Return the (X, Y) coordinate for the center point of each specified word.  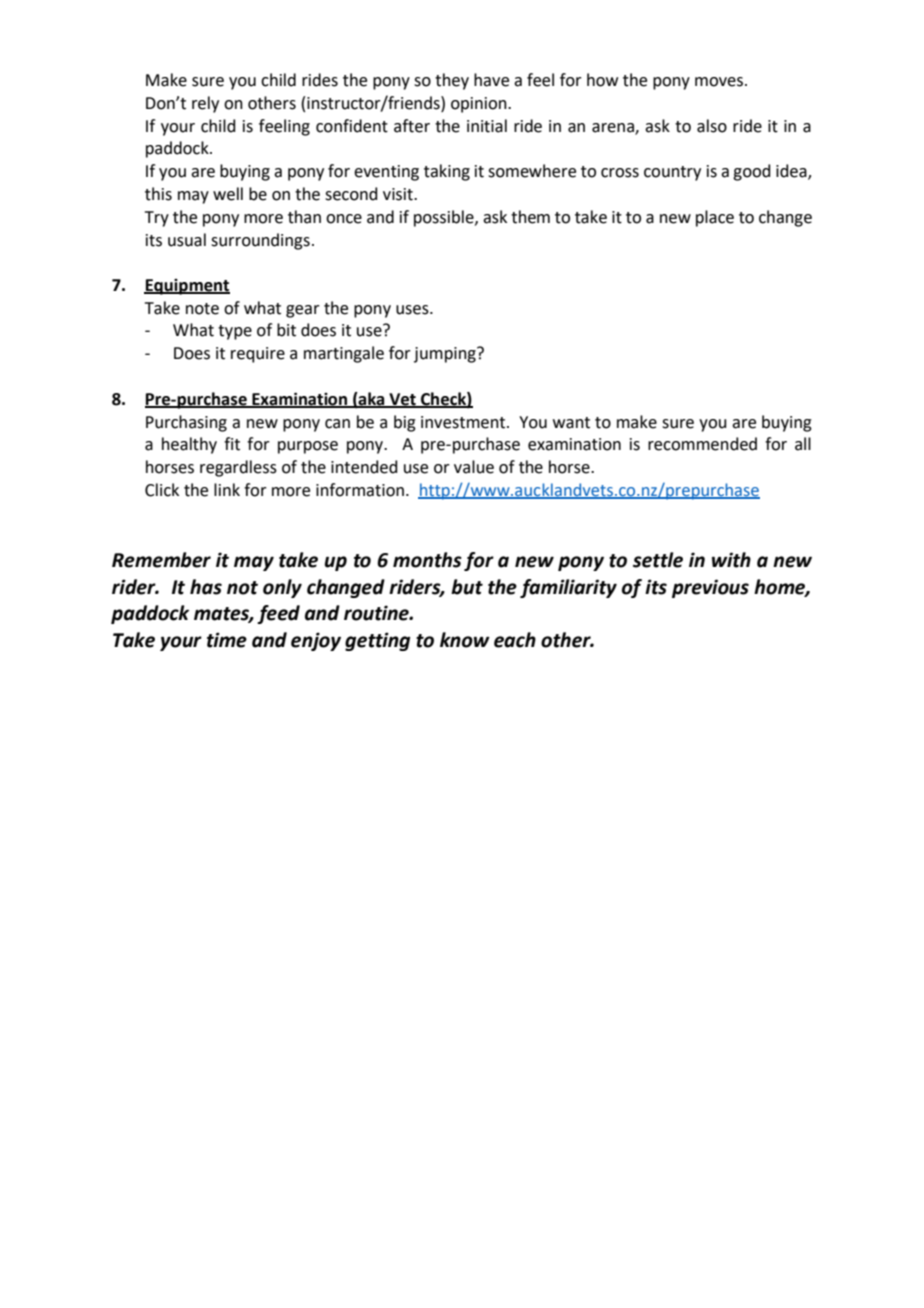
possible (445, 218)
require (258, 355)
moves (720, 82)
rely (205, 104)
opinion (480, 105)
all (803, 444)
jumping (446, 355)
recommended (702, 444)
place (715, 218)
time (227, 640)
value (474, 467)
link (227, 489)
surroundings (260, 241)
